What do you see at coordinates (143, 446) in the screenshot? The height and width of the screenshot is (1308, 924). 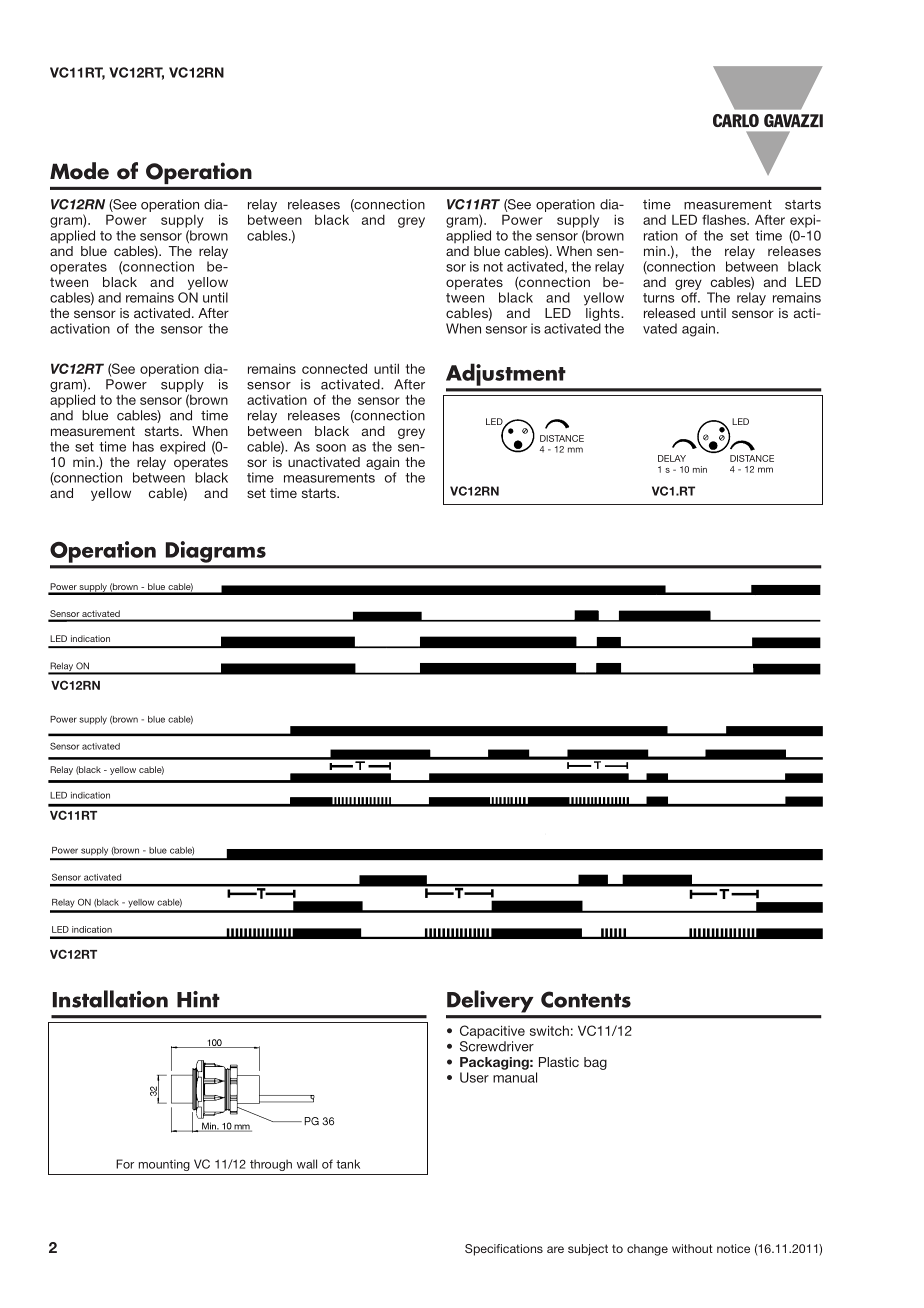 I see `has` at bounding box center [143, 446].
